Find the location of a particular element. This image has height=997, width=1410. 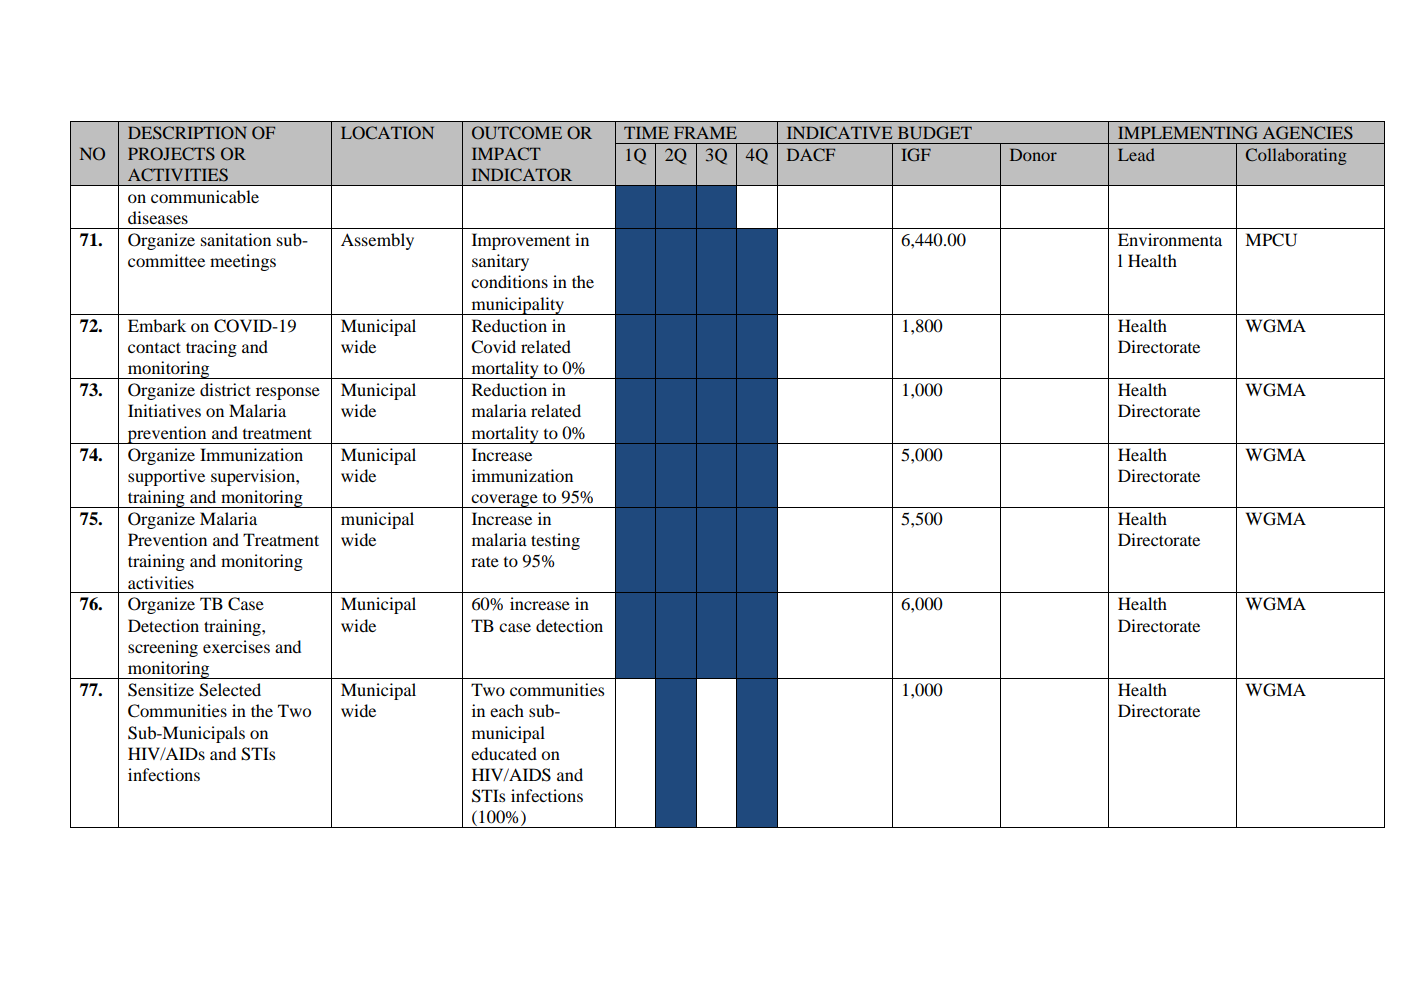

LOCATION is located at coordinates (387, 132).
